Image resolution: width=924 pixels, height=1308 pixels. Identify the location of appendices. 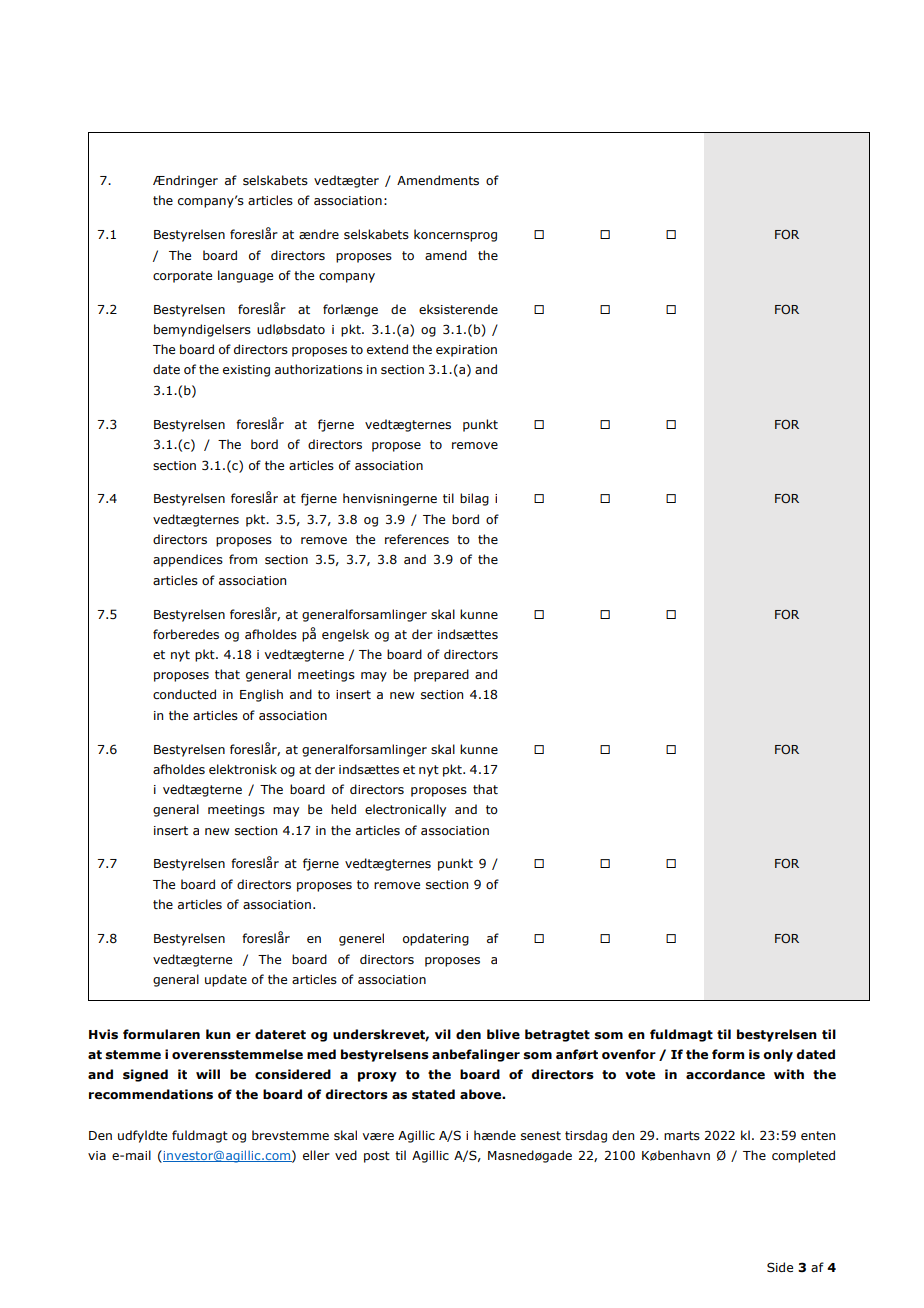
(188, 560).
